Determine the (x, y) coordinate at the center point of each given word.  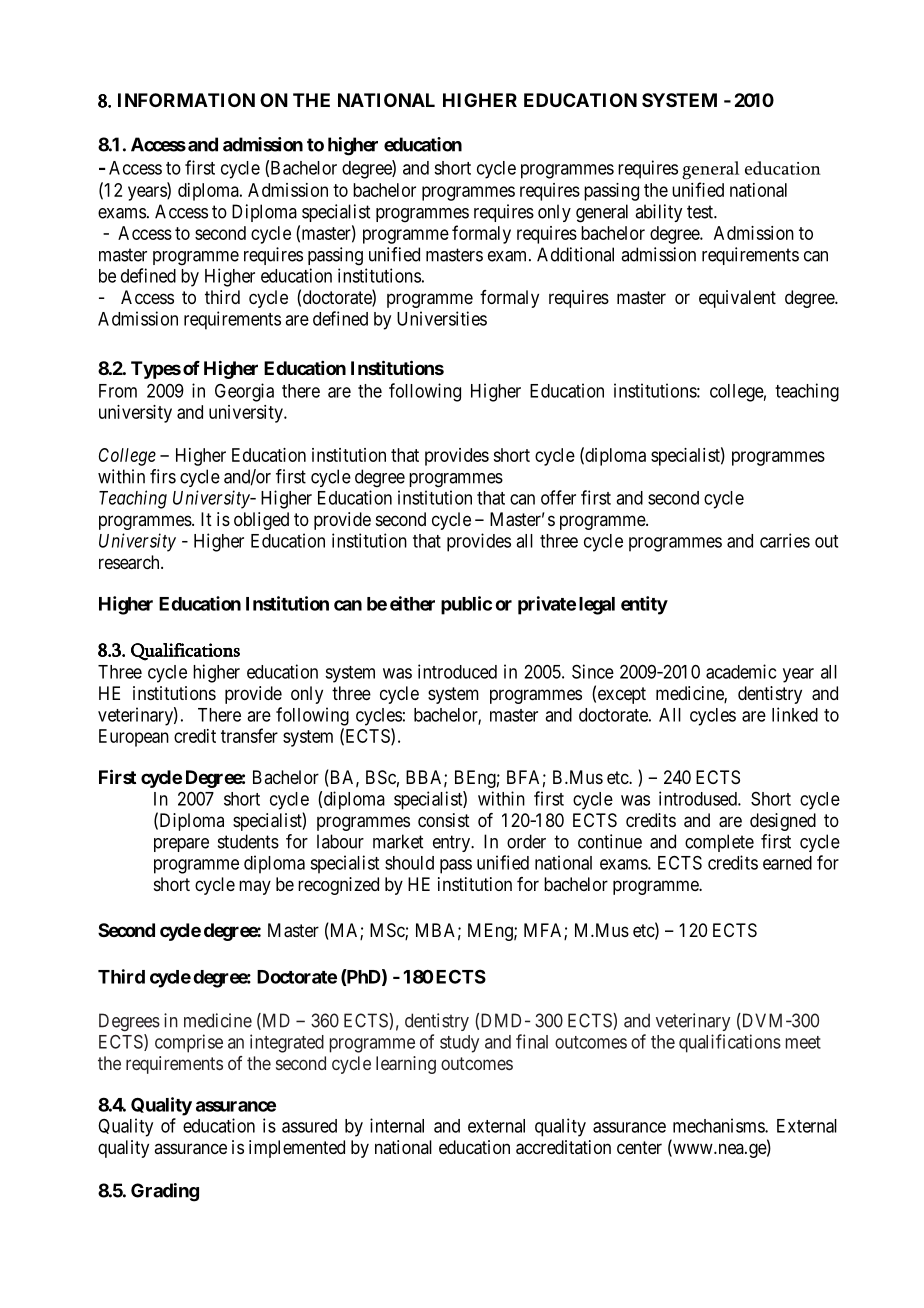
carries (785, 540)
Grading (165, 1192)
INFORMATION (186, 100)
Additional (575, 254)
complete (719, 843)
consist (444, 820)
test (701, 212)
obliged (261, 521)
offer (558, 497)
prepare (181, 845)
